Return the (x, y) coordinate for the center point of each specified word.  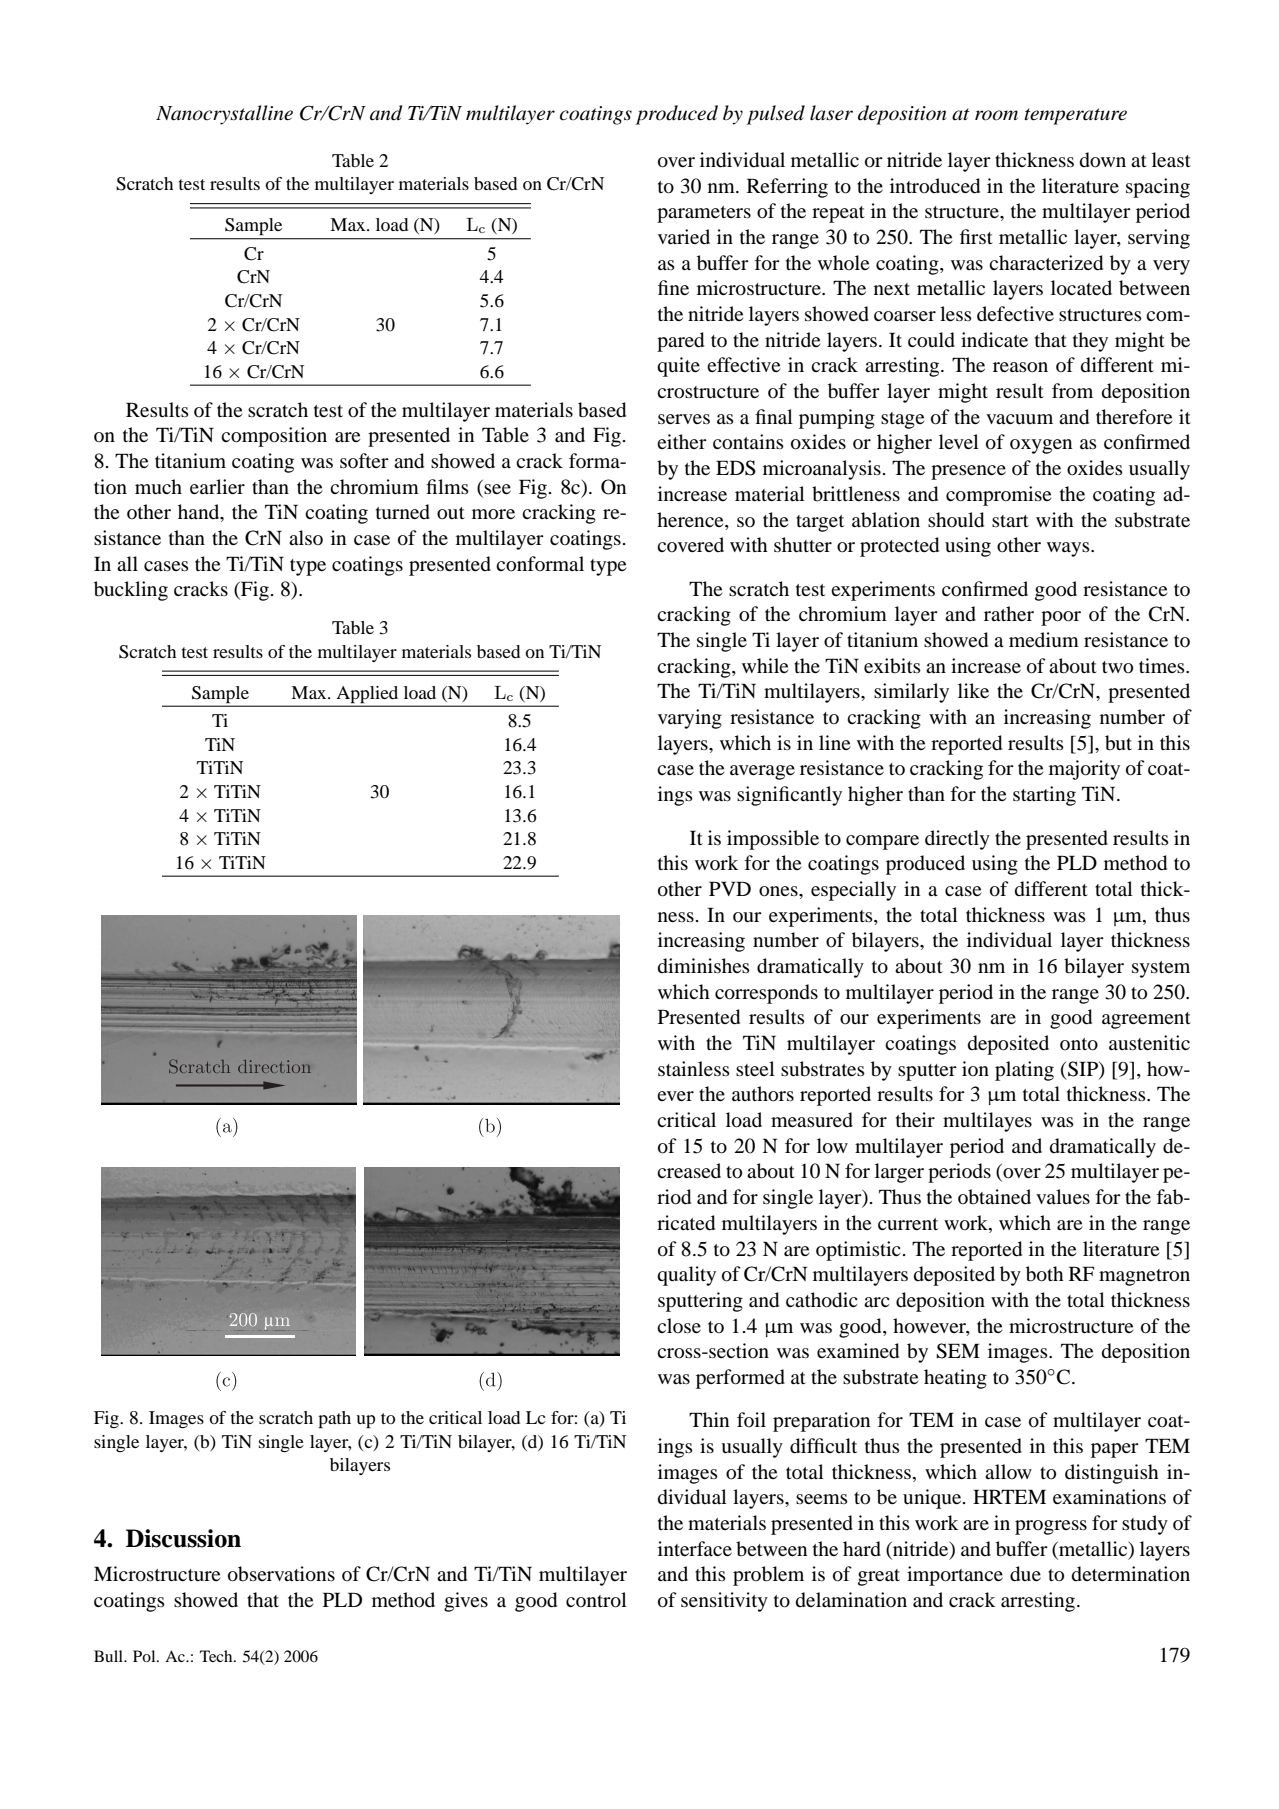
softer (364, 460)
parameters (704, 214)
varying (690, 719)
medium (1044, 640)
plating (1024, 1071)
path (334, 1420)
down (1103, 160)
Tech (217, 1656)
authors (763, 1094)
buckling (131, 591)
